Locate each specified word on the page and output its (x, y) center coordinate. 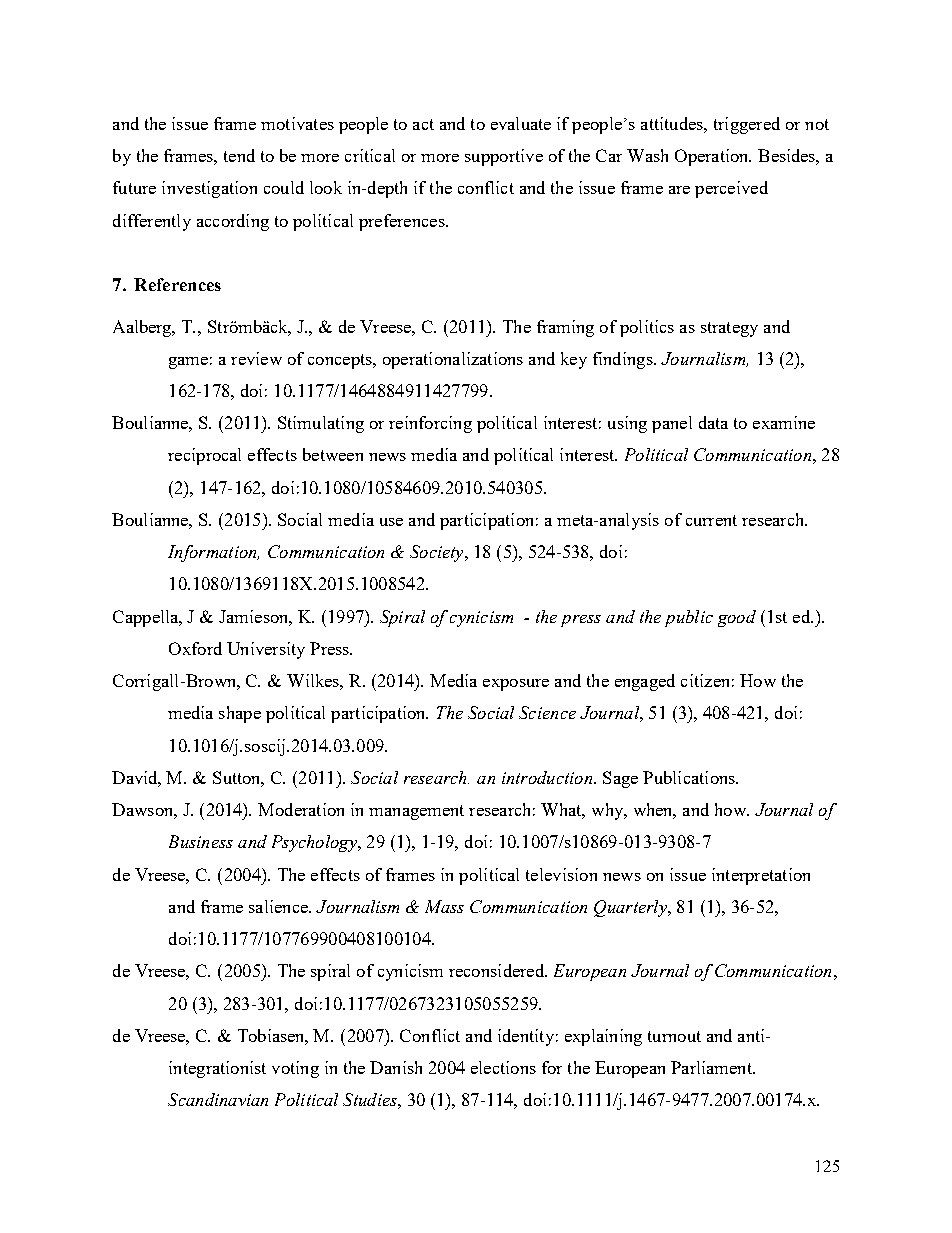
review (256, 358)
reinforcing (430, 424)
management (416, 812)
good (737, 618)
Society (438, 553)
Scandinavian (218, 1099)
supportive (504, 157)
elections (503, 1067)
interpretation (761, 876)
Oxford (195, 648)
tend (239, 155)
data (713, 422)
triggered (747, 125)
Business (201, 841)
